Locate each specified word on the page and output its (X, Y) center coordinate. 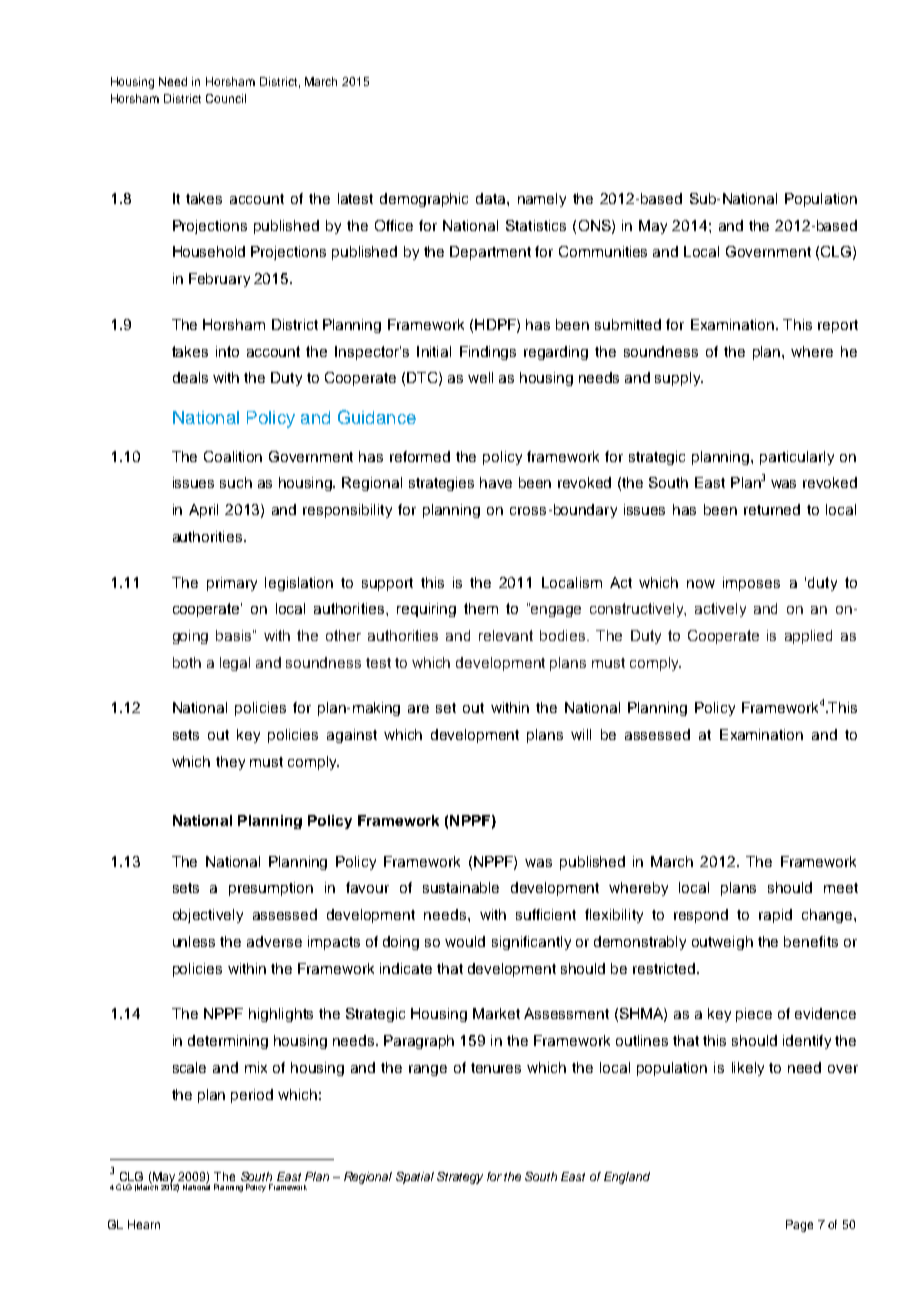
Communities (603, 251)
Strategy (460, 1178)
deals (190, 377)
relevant (506, 635)
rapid (775, 916)
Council (226, 98)
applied (808, 637)
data (492, 198)
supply (679, 379)
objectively (208, 916)
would (465, 941)
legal (235, 664)
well (480, 377)
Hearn (144, 1224)
